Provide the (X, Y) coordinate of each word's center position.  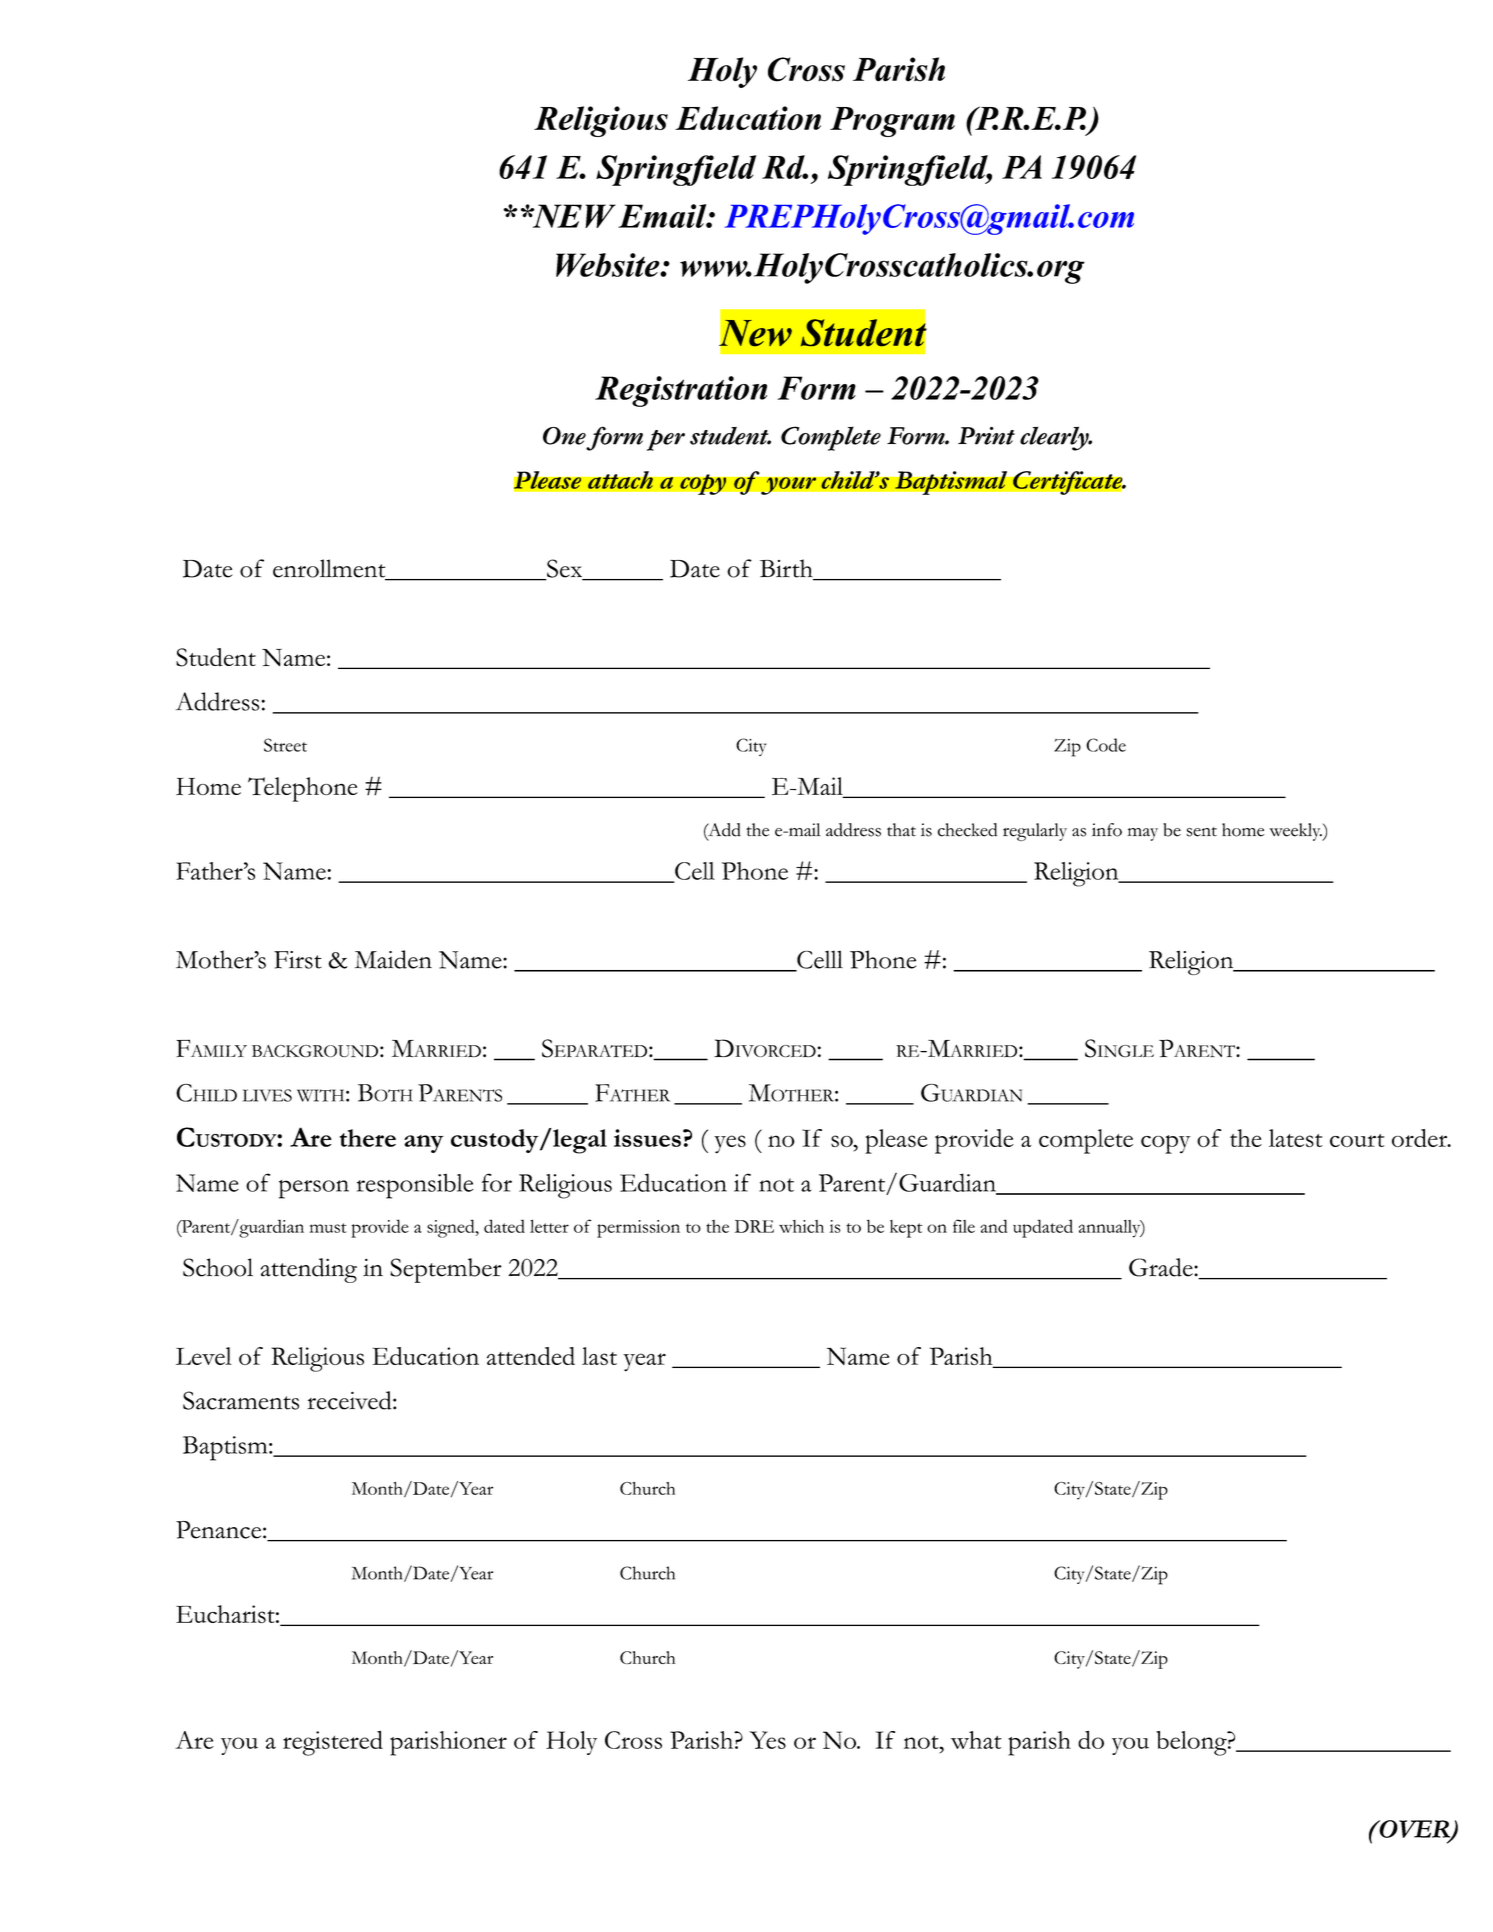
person (314, 1189)
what (976, 1740)
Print (986, 435)
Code (1106, 745)
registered (333, 1743)
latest (1295, 1138)
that (901, 830)
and (994, 1226)
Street (285, 745)
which (801, 1226)
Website (609, 265)
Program (892, 122)
